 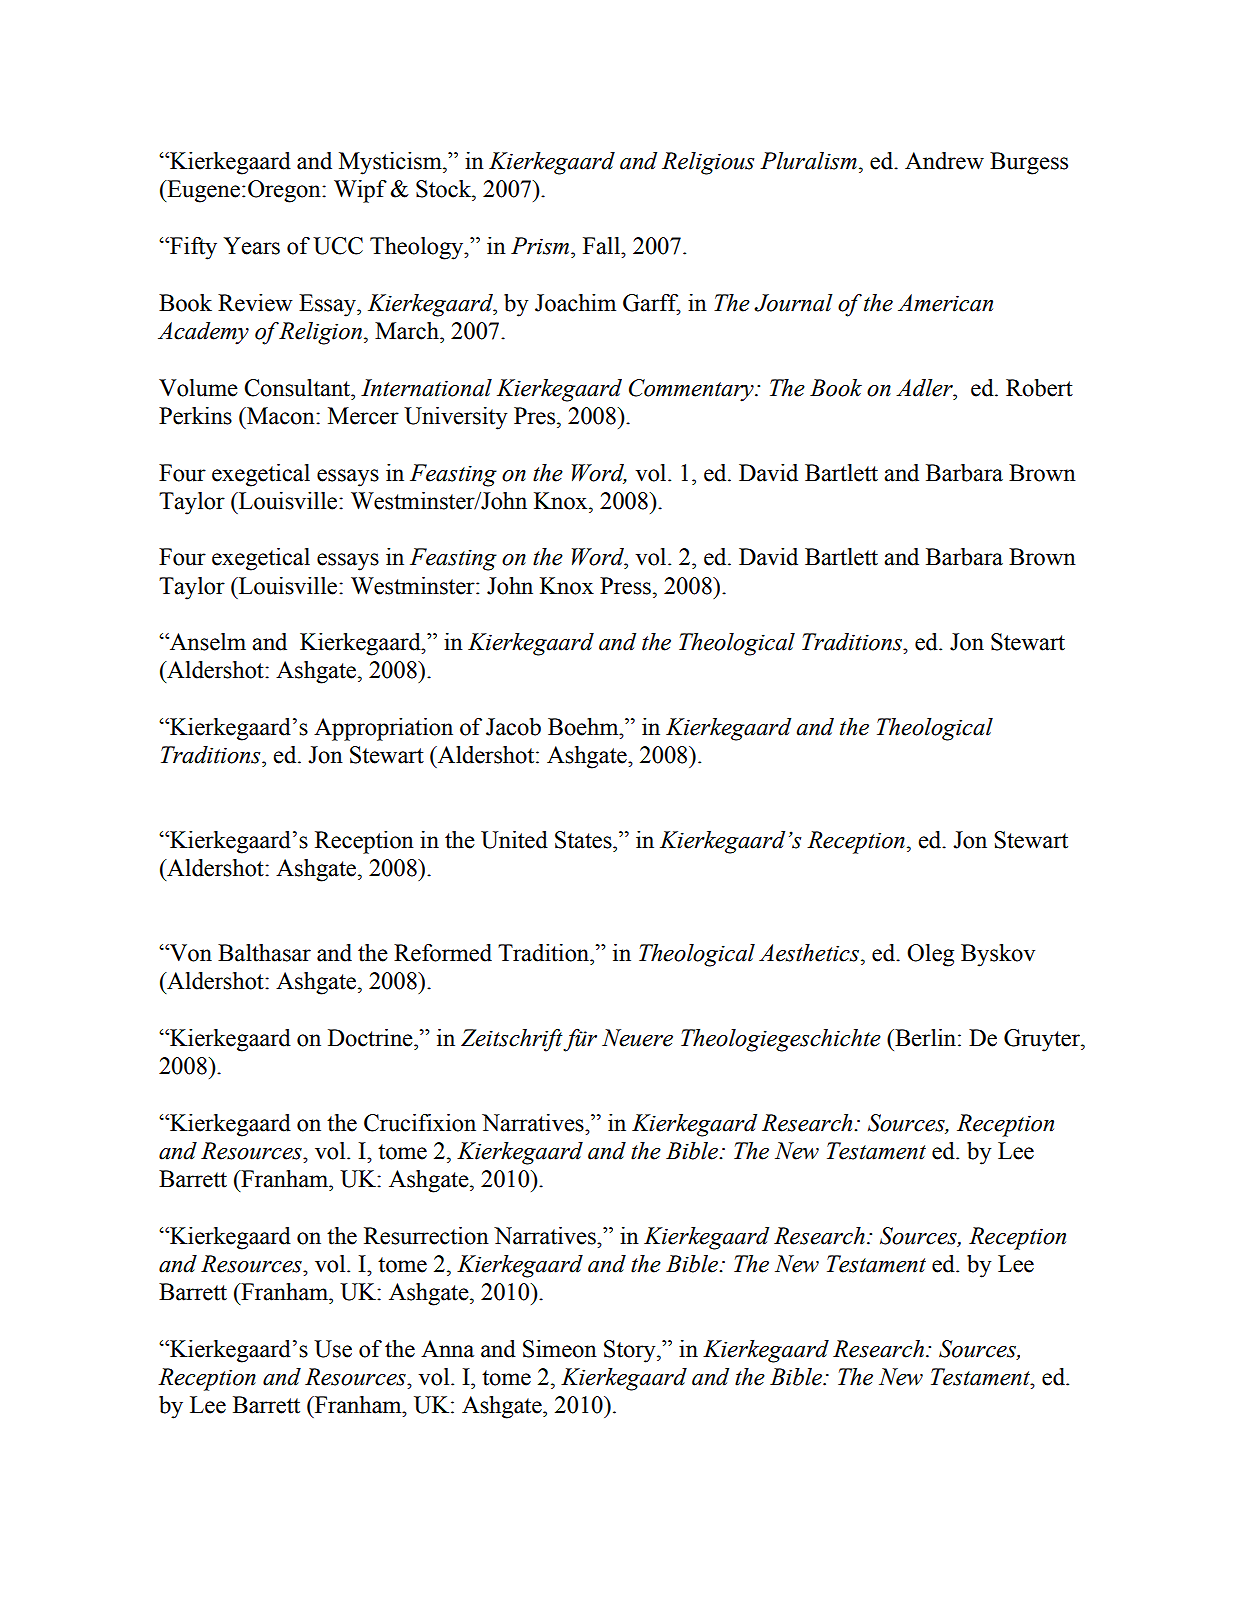 I want to click on Appropriation, so click(x=383, y=729).
